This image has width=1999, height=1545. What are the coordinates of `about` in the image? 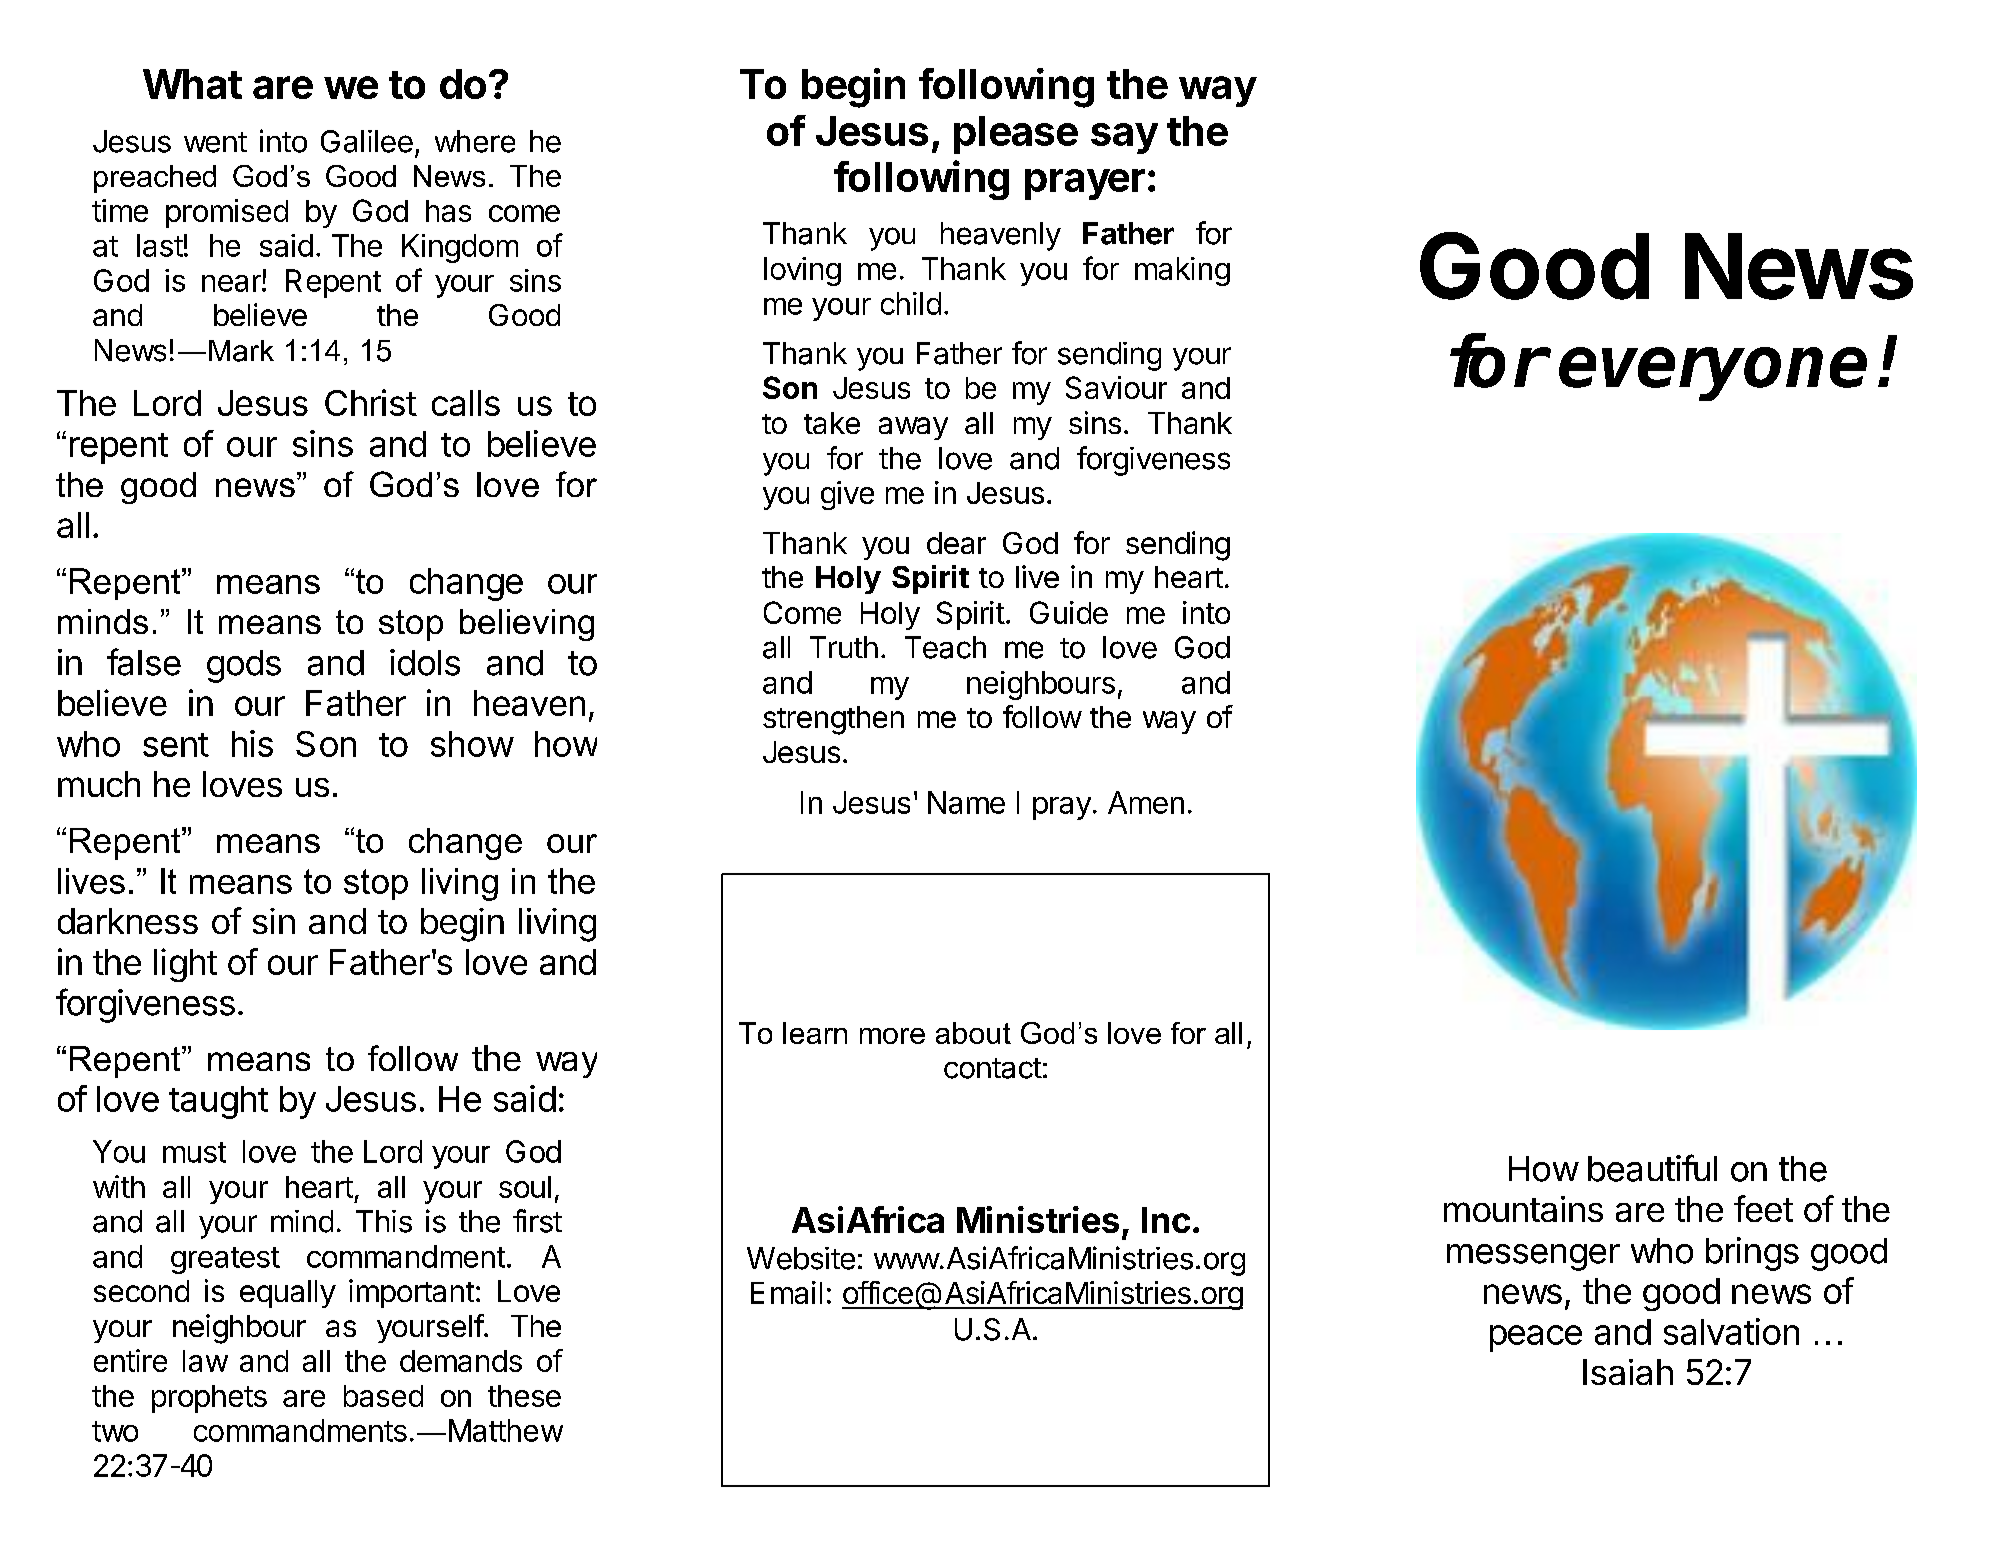 It's located at (973, 1033).
